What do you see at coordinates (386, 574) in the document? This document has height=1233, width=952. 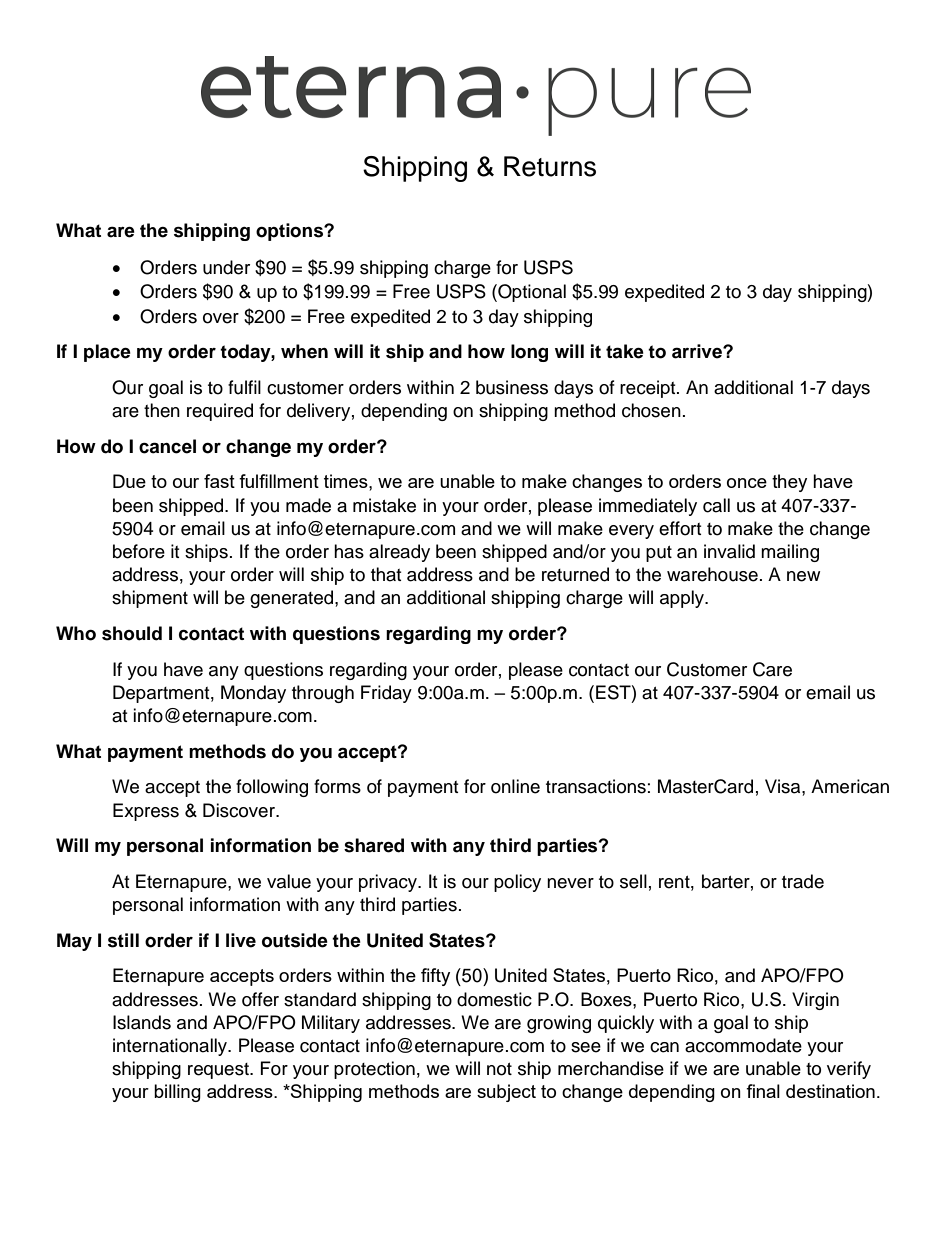 I see `that` at bounding box center [386, 574].
